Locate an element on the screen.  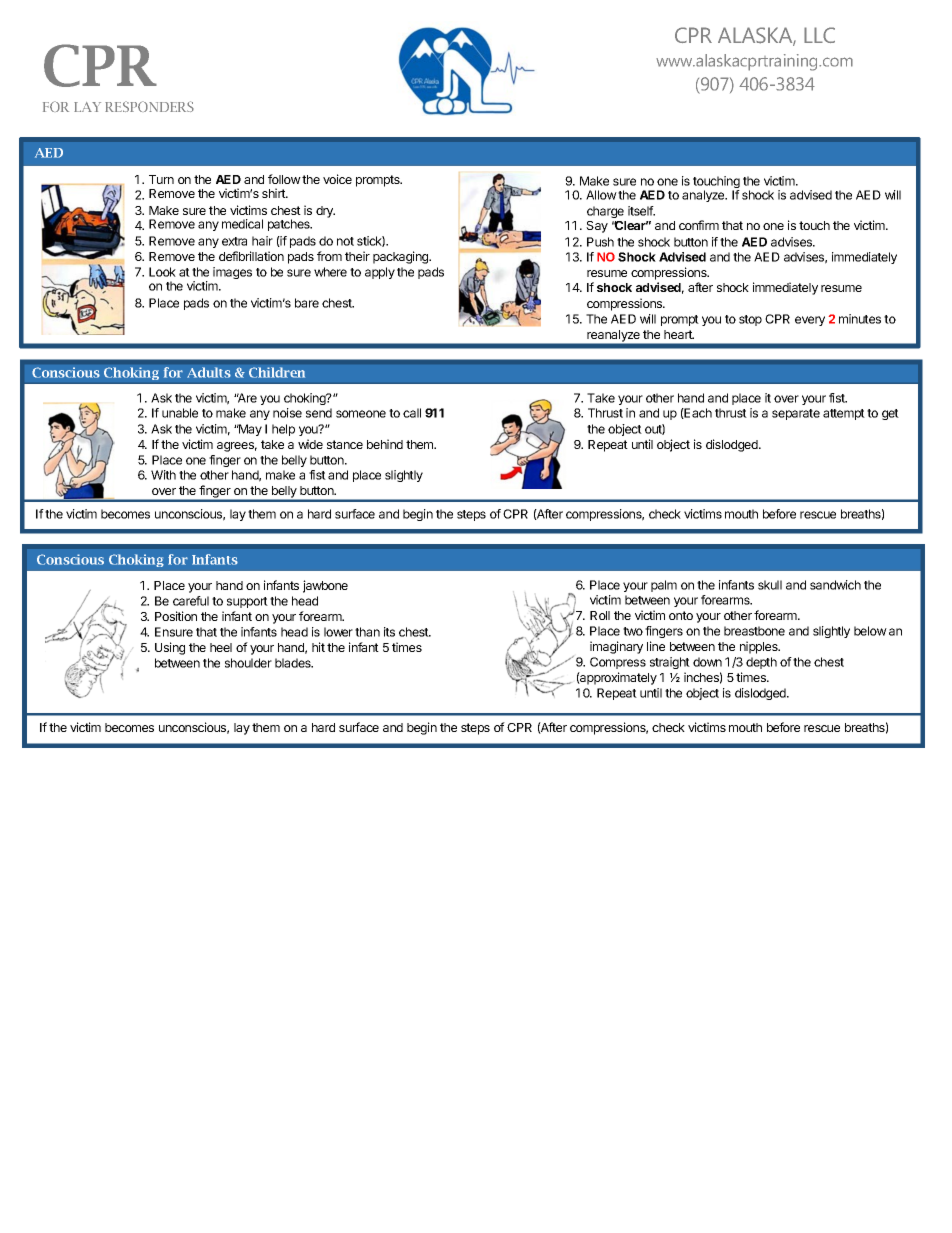
confirm is located at coordinates (699, 225).
